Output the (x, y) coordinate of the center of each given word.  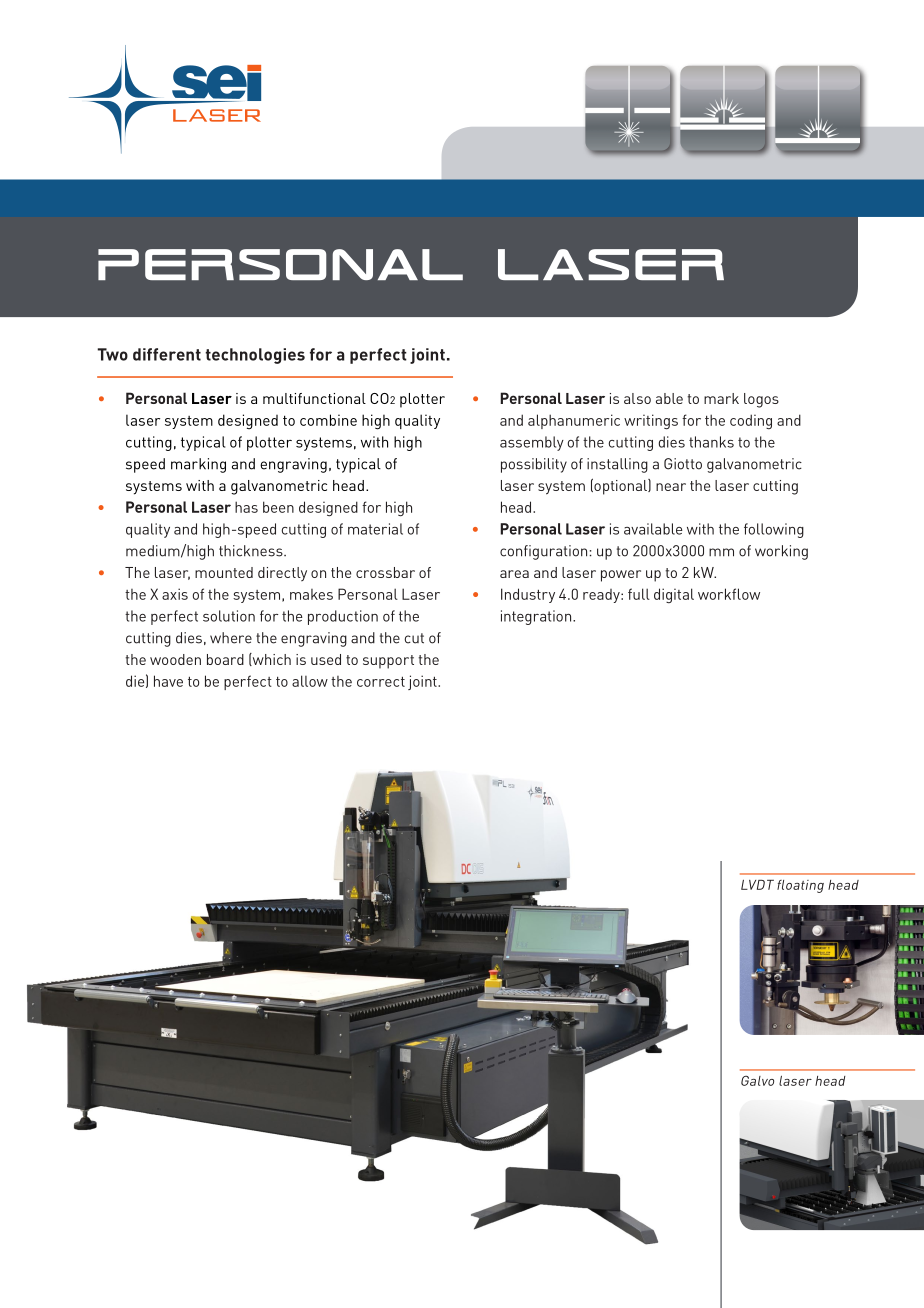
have (168, 681)
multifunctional (314, 398)
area (514, 574)
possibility (534, 465)
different (167, 354)
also (637, 398)
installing (617, 465)
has (246, 507)
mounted (224, 572)
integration (537, 617)
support (388, 662)
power (621, 576)
